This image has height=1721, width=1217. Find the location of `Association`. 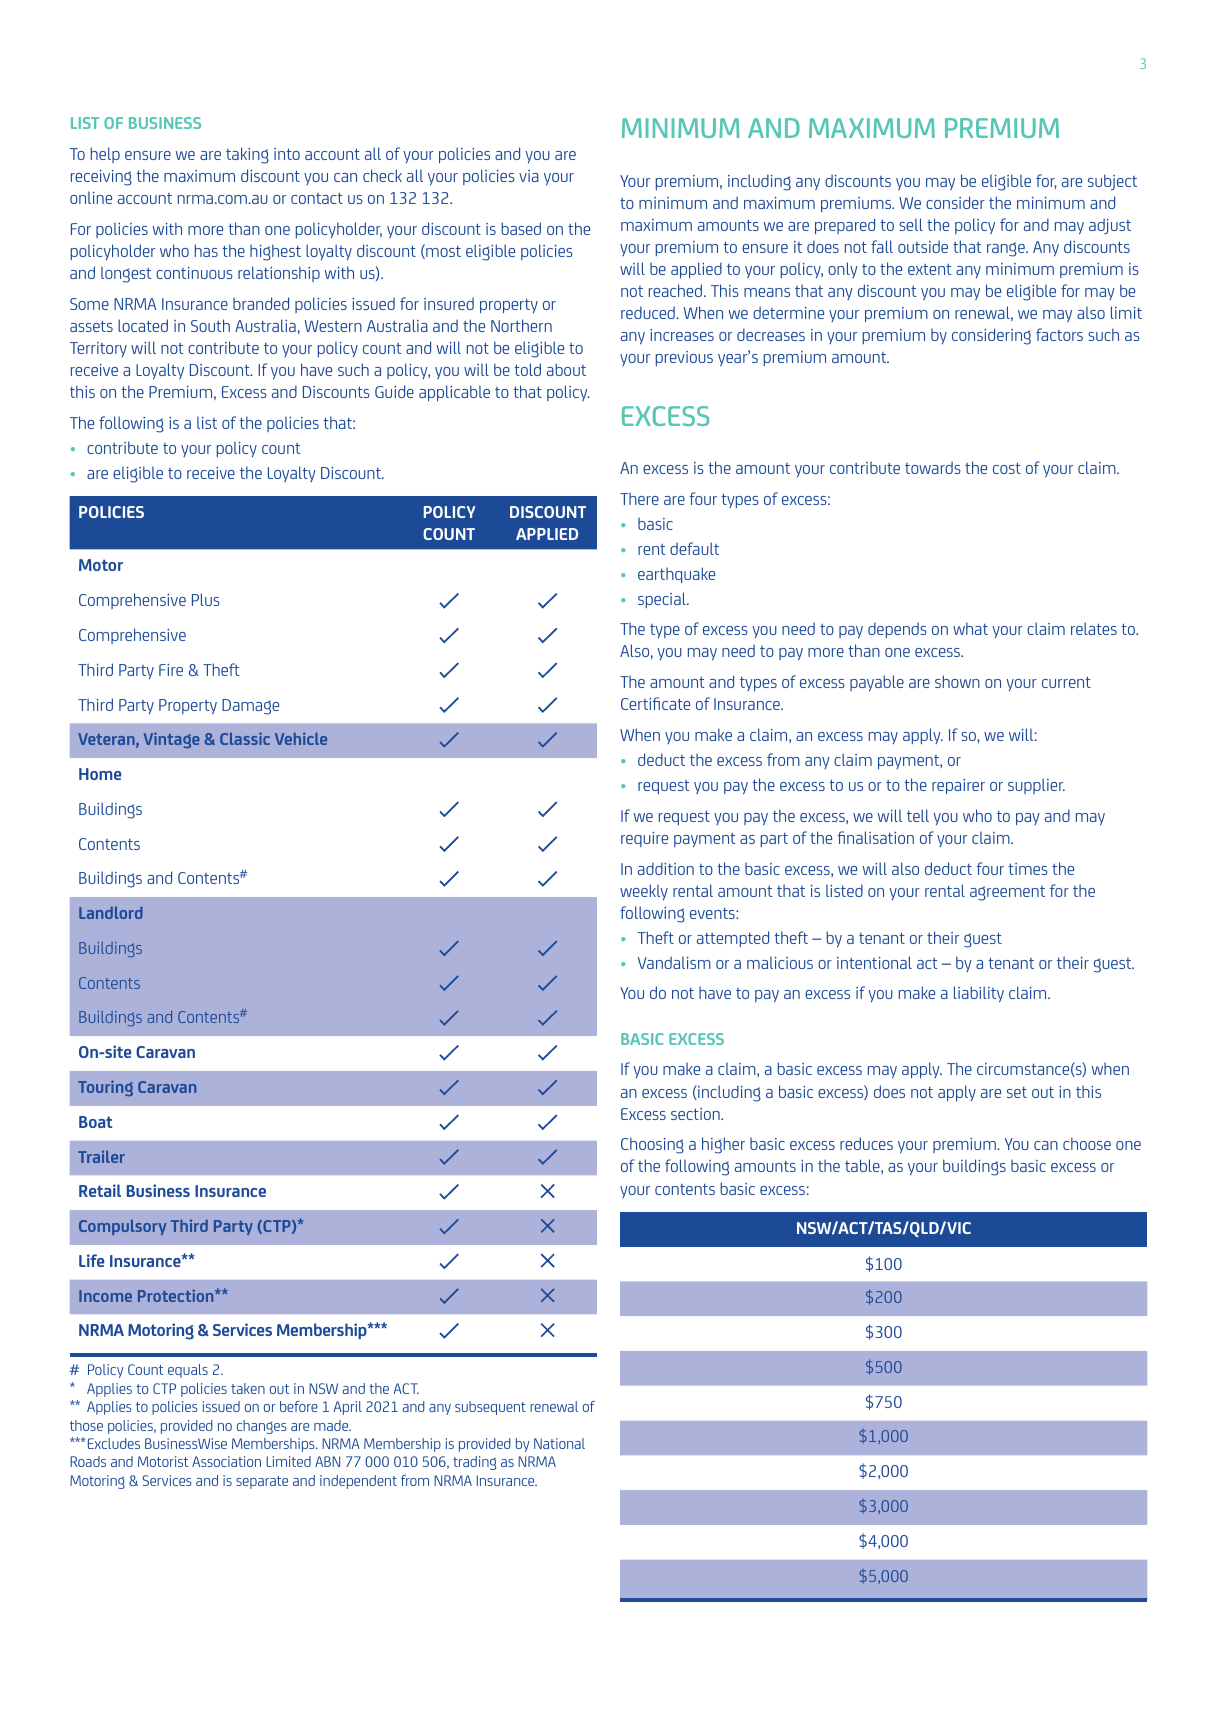

Association is located at coordinates (226, 1461).
